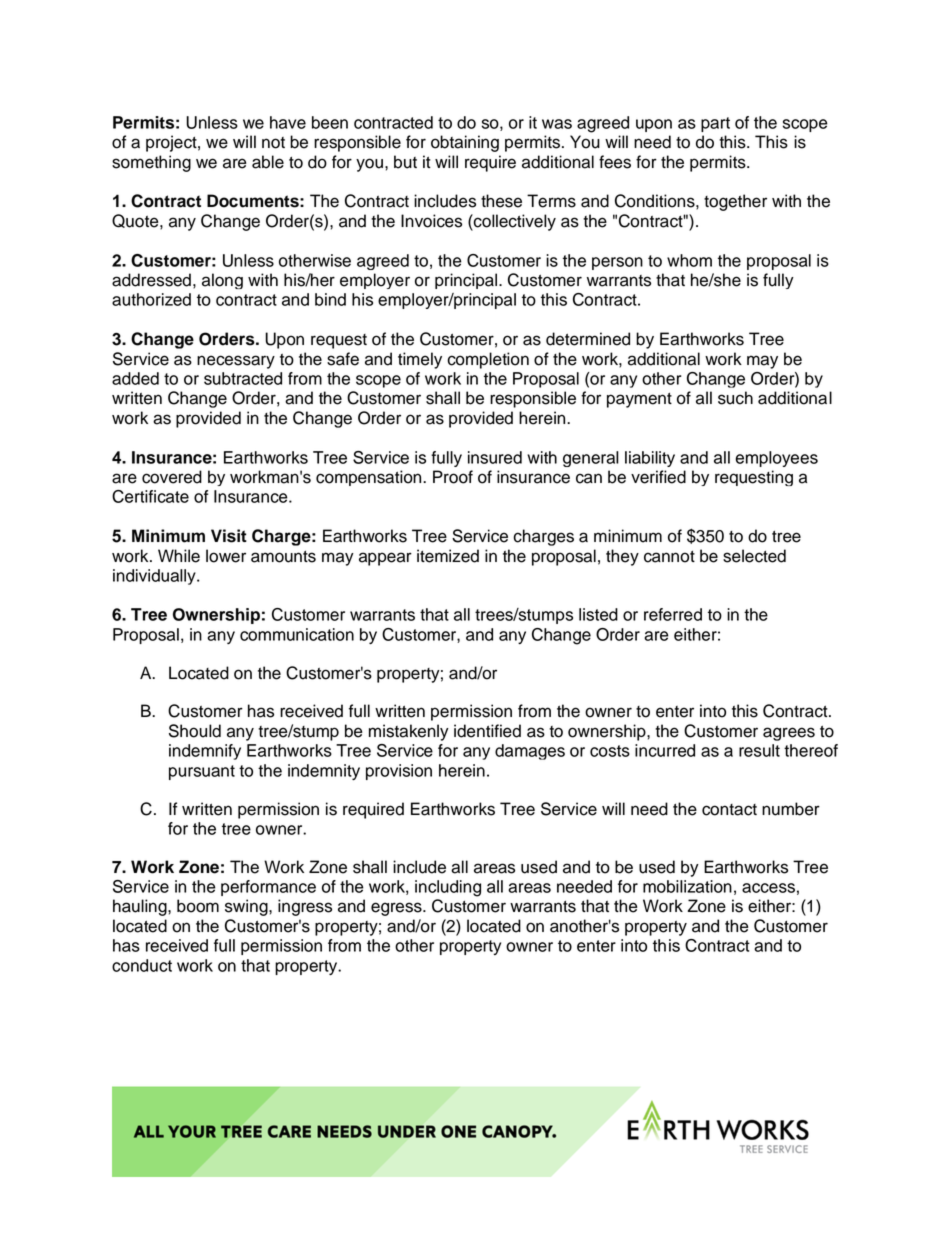  I want to click on pursuant, so click(202, 772).
